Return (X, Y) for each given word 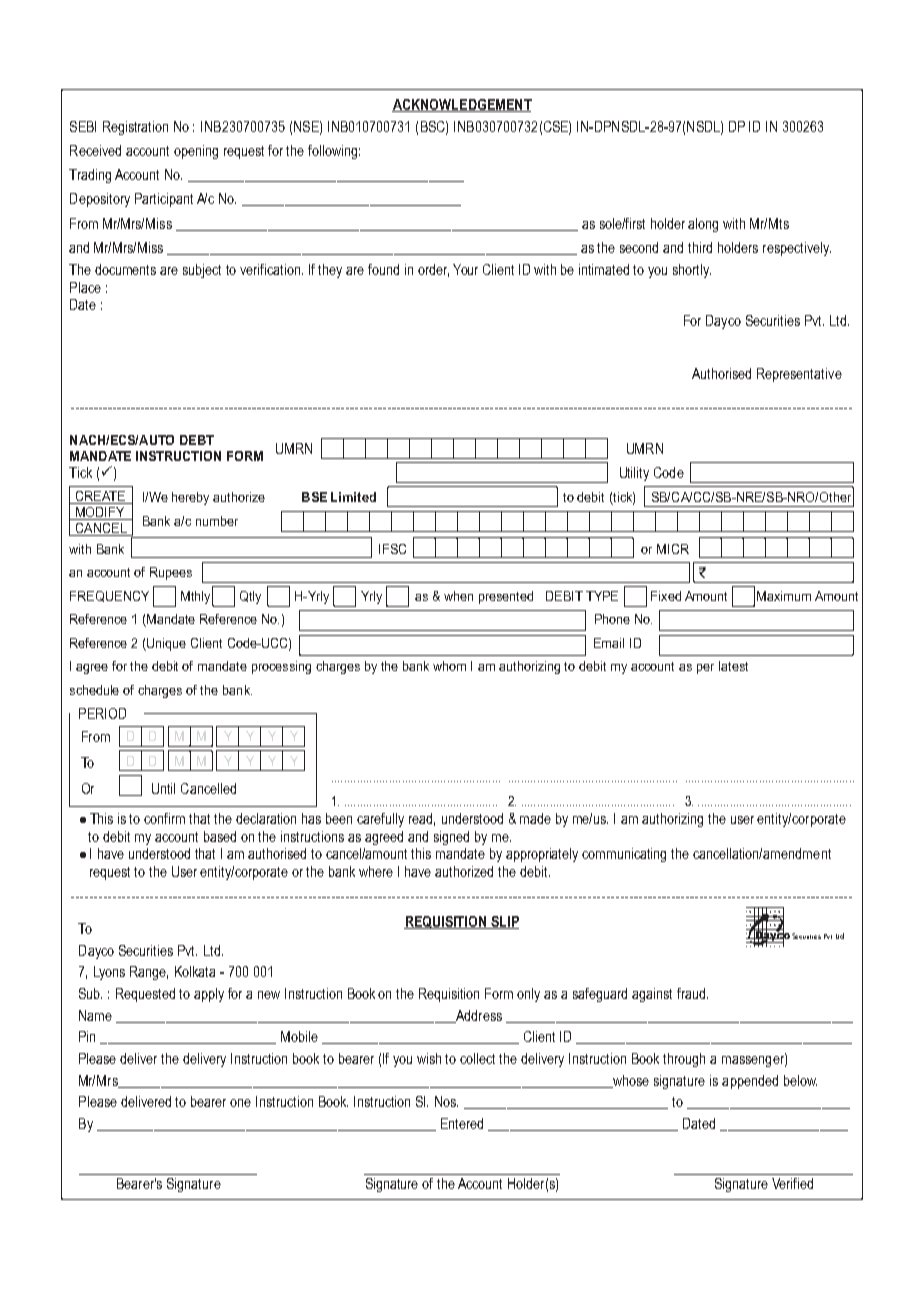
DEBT (197, 440)
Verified (792, 1183)
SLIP (504, 922)
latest (733, 666)
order (433, 270)
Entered (462, 1123)
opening (196, 152)
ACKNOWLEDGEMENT (462, 105)
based (220, 836)
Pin (87, 1036)
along (703, 225)
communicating (624, 855)
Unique (165, 644)
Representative (799, 375)
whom (449, 666)
